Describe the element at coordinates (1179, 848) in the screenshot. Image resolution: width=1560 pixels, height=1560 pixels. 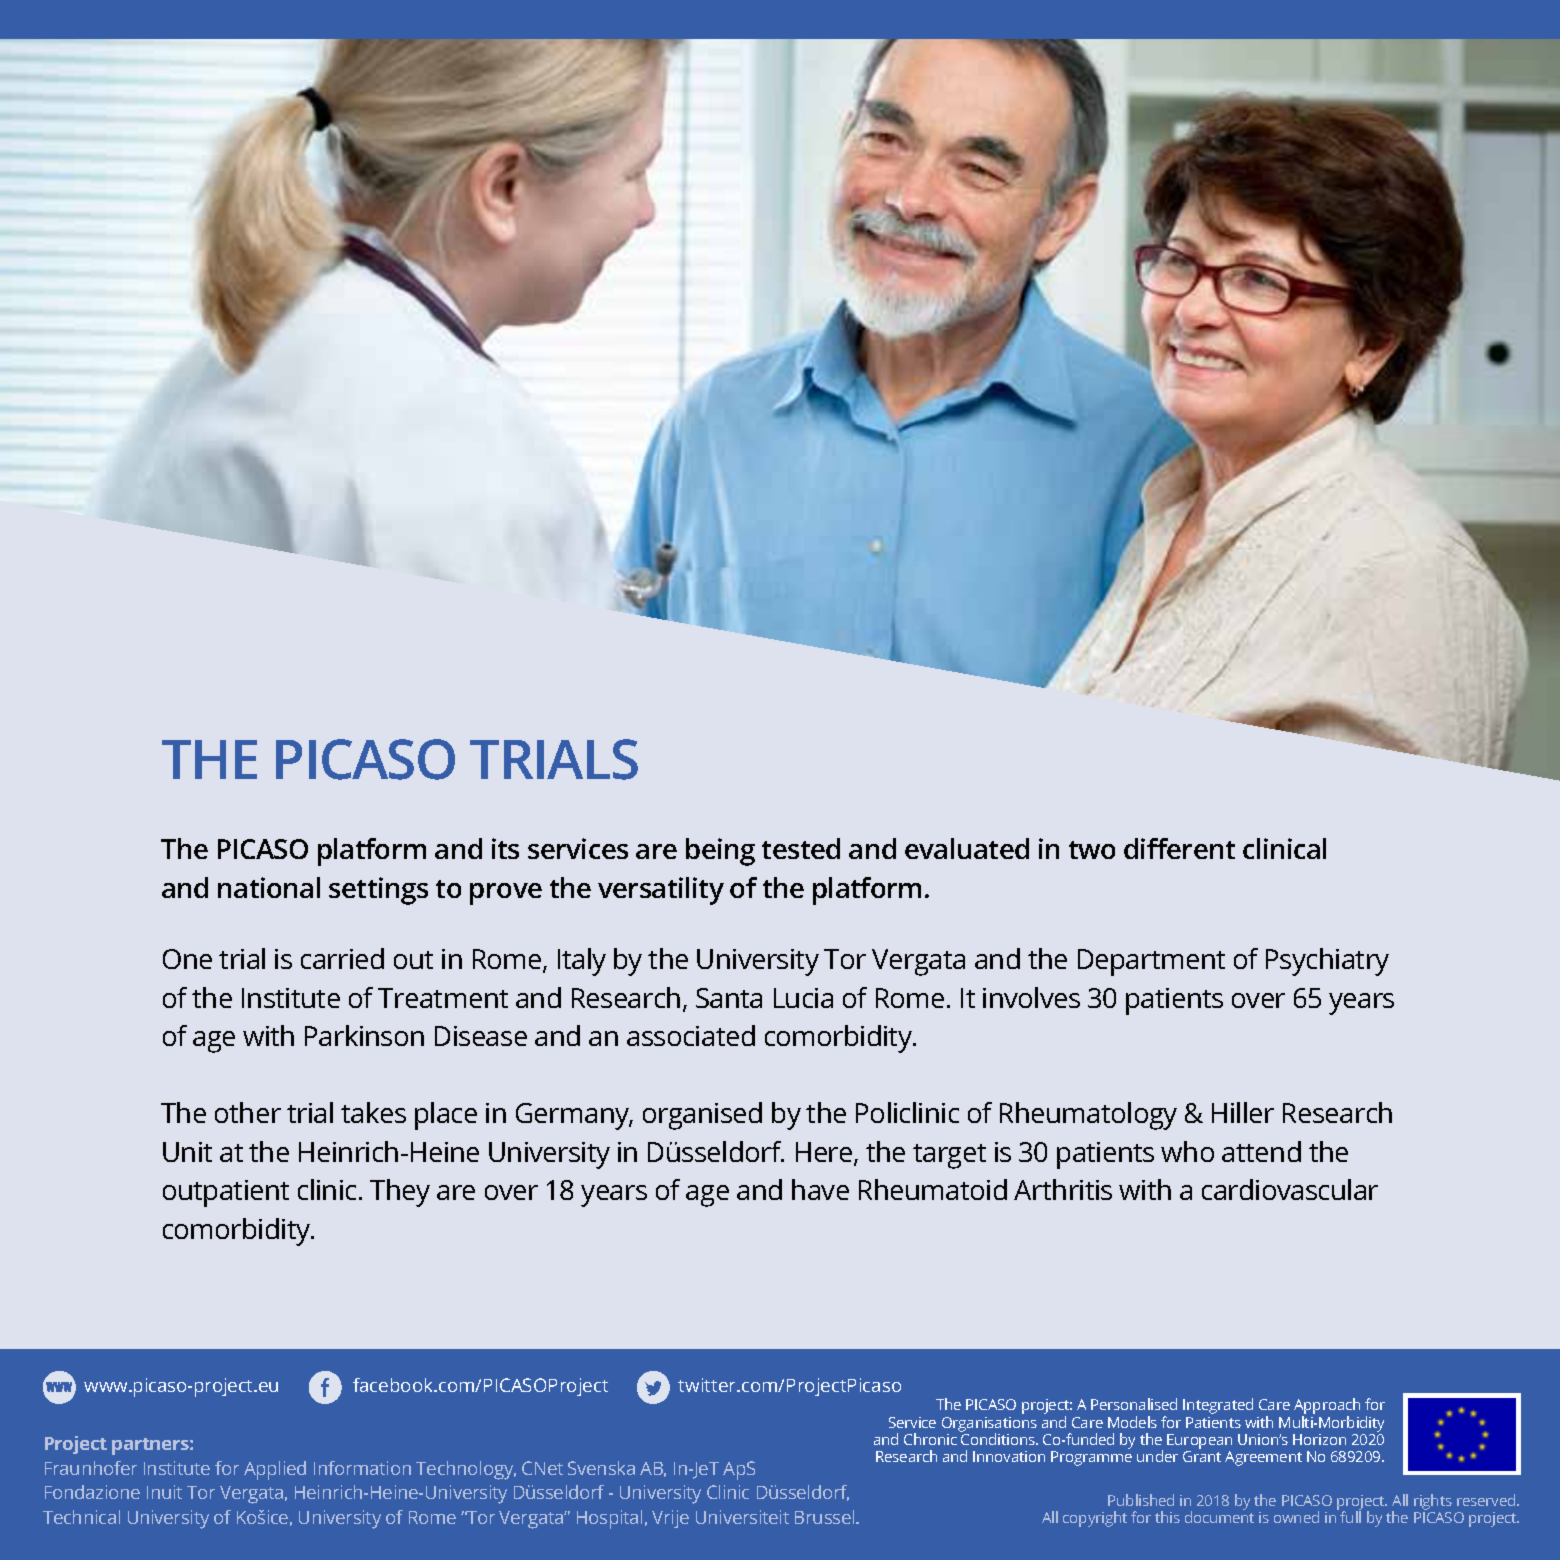
I see `different` at that location.
